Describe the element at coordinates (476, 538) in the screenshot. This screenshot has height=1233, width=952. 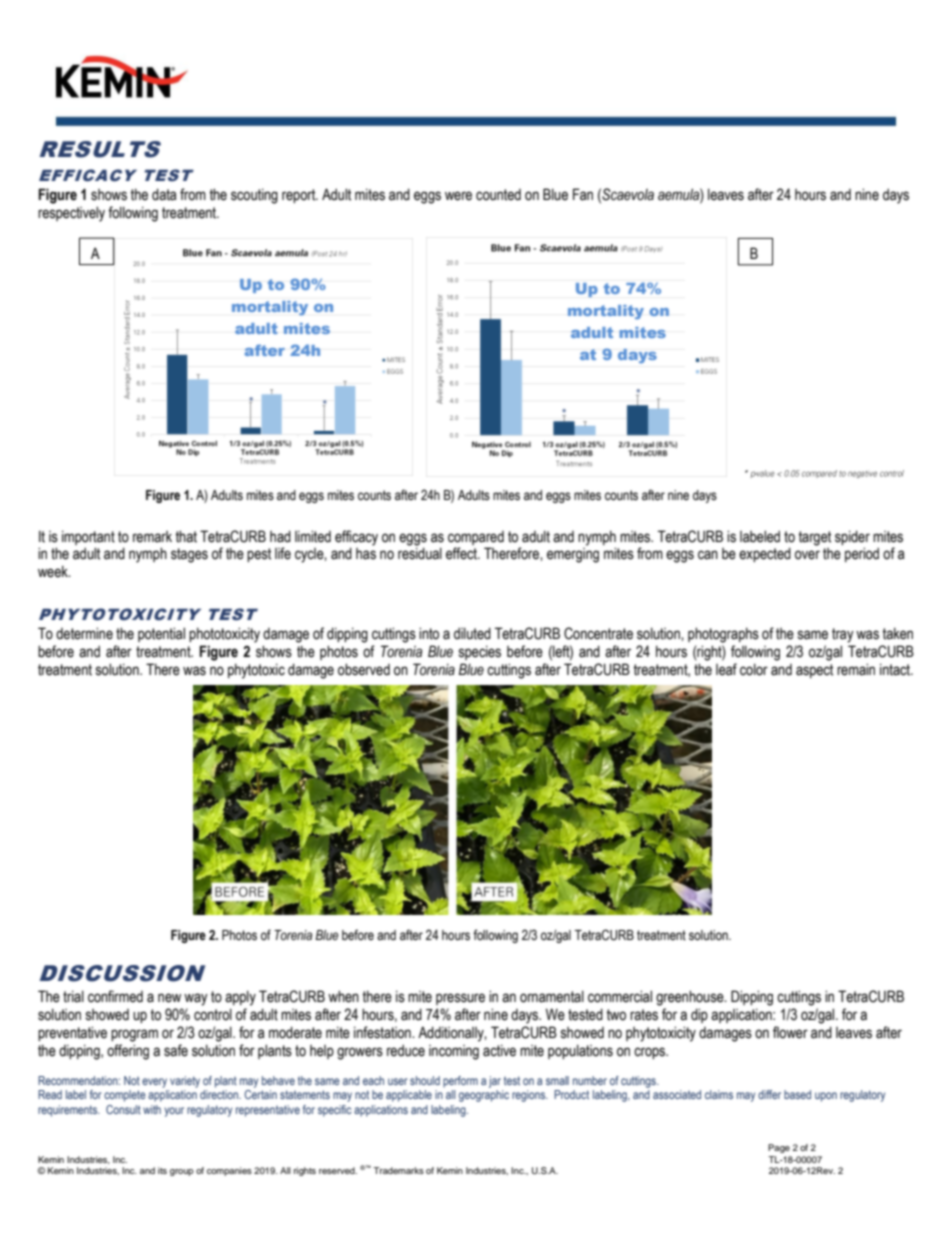
I see `compared` at that location.
